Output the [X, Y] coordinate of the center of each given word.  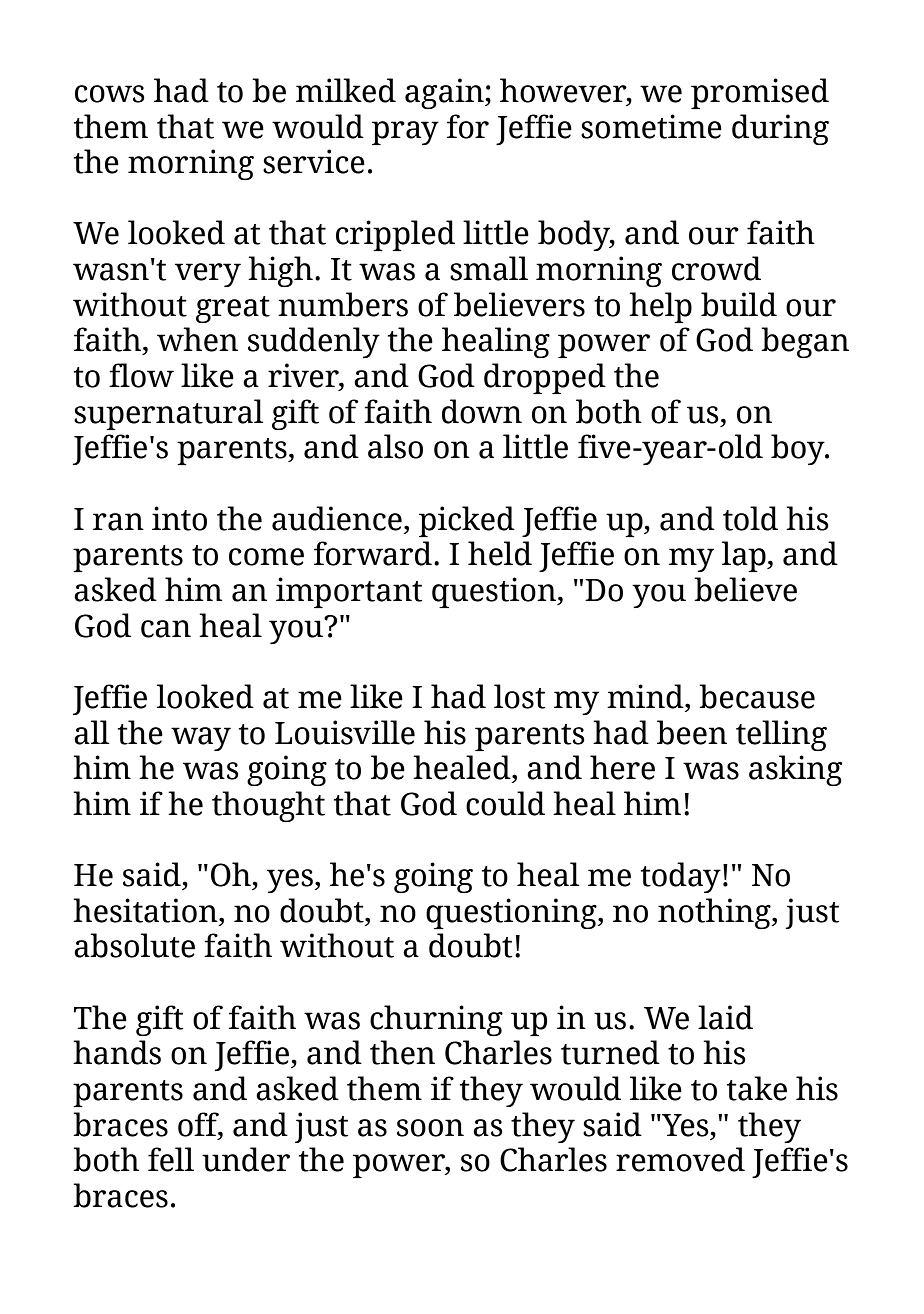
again [445, 93]
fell [171, 1159]
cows [110, 94]
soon [430, 1128]
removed [680, 1159]
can [166, 629]
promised [760, 93]
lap [745, 556]
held [500, 553]
